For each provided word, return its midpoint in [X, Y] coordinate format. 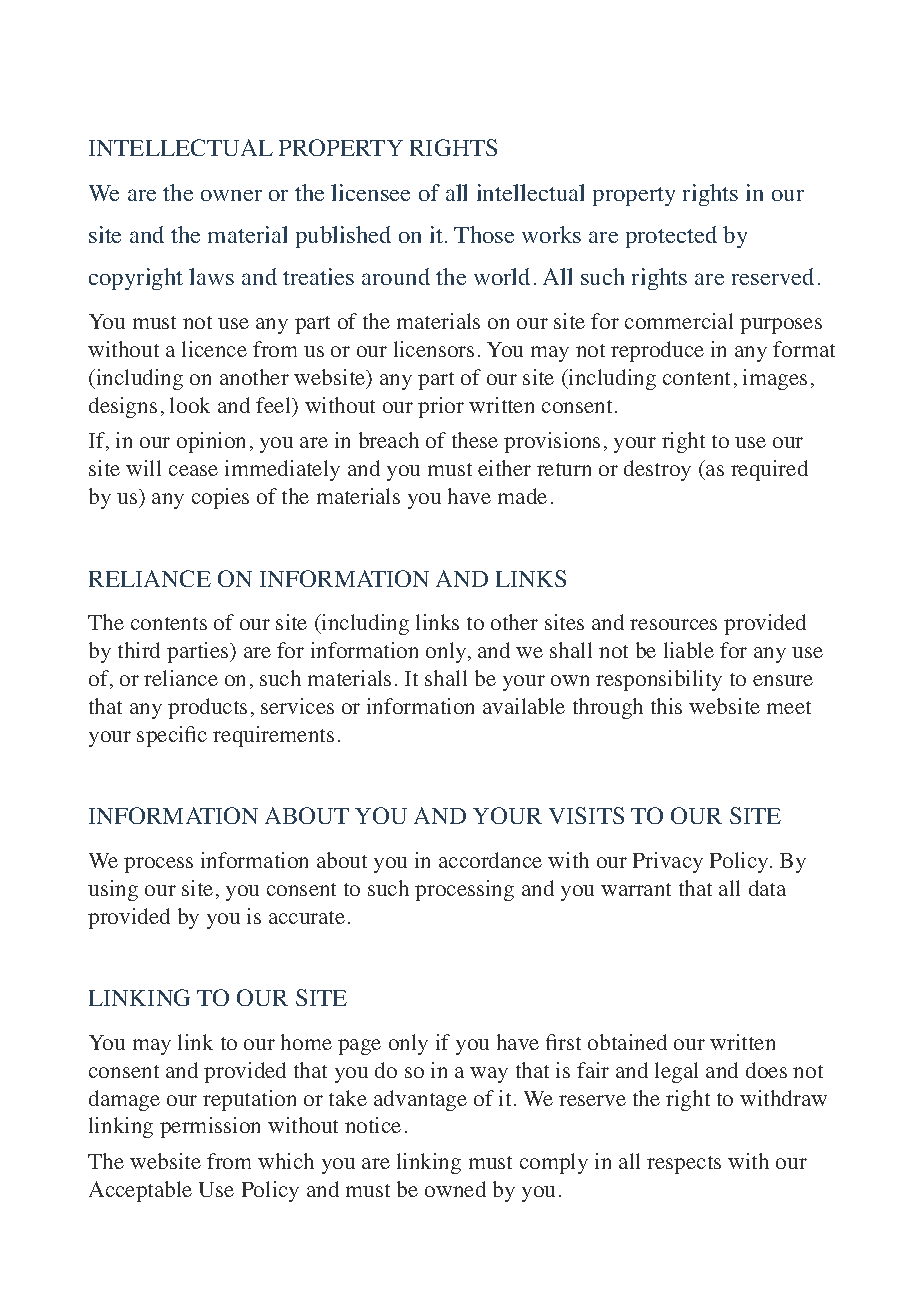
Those [484, 234]
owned [455, 1189]
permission [210, 1127]
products [207, 708]
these [475, 440]
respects [684, 1165]
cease [193, 470]
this [666, 706]
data [767, 888]
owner [231, 195]
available [524, 706]
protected [671, 237]
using [113, 890]
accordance [490, 860]
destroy [657, 470]
